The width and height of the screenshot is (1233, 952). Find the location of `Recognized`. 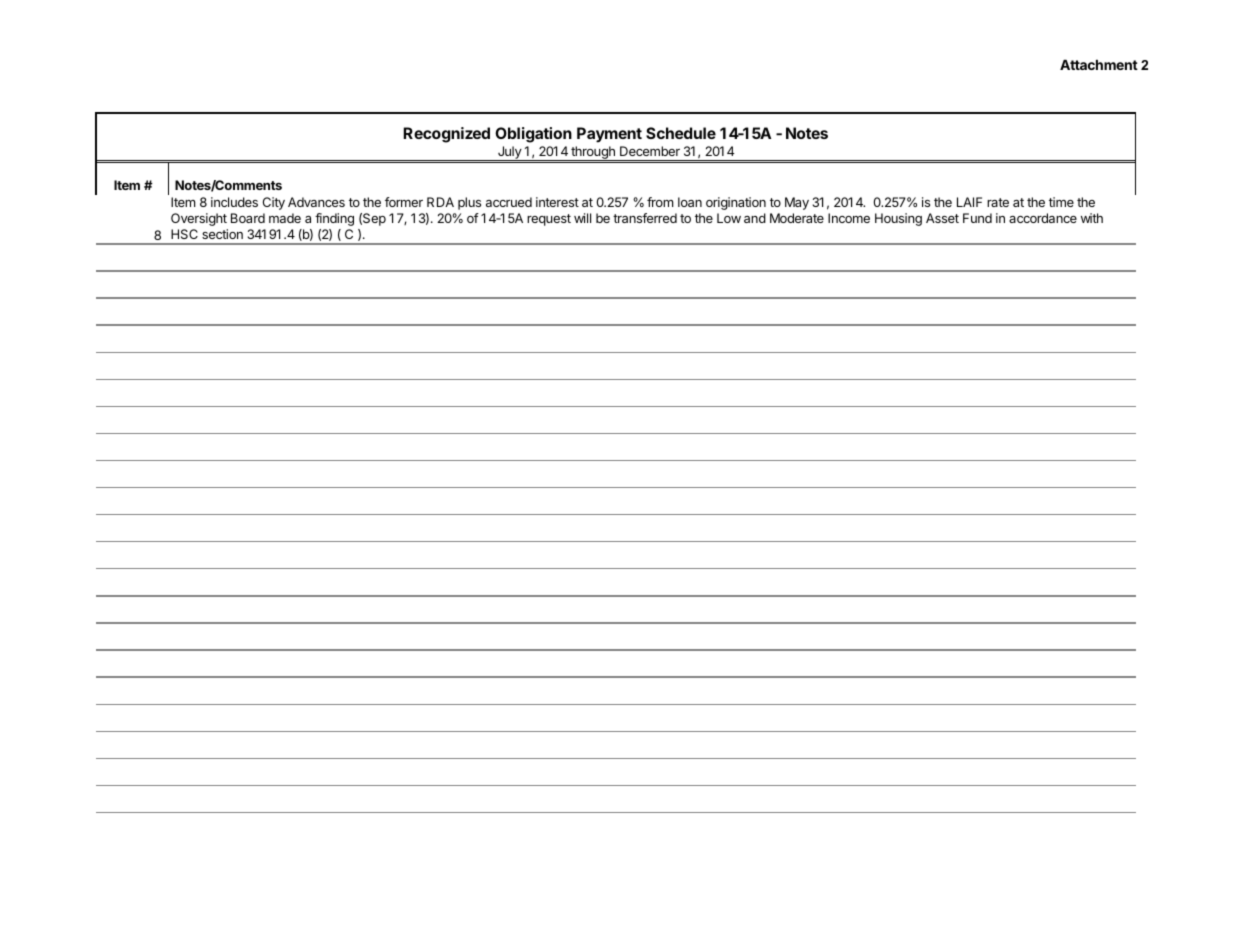

Recognized is located at coordinates (446, 135).
